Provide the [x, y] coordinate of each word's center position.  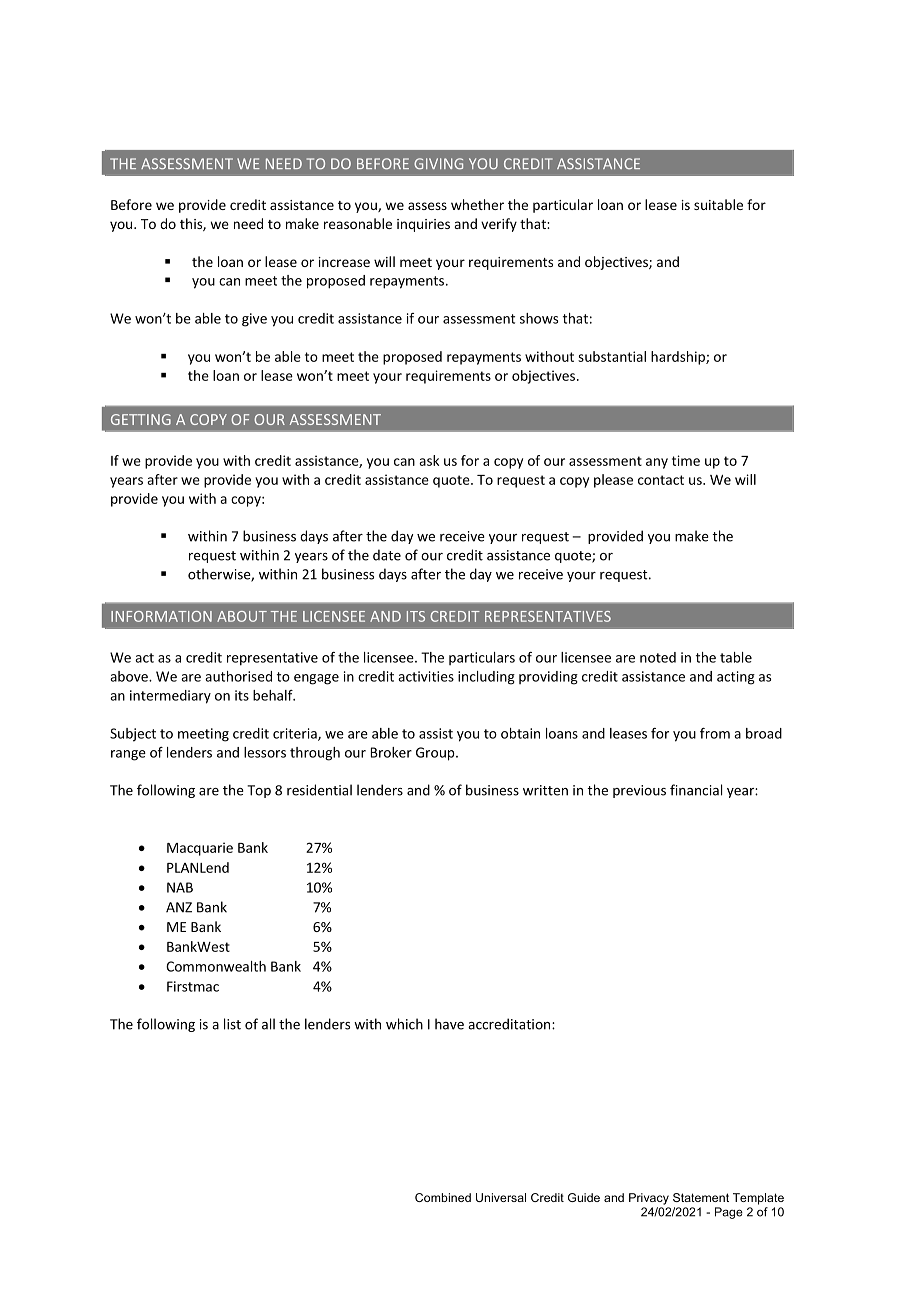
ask [429, 460]
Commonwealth [216, 966]
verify [499, 225]
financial [696, 790]
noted [658, 657]
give [254, 320]
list [232, 1024]
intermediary [170, 697]
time [686, 460]
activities [426, 676]
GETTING [141, 419]
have [449, 1024]
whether [477, 204]
